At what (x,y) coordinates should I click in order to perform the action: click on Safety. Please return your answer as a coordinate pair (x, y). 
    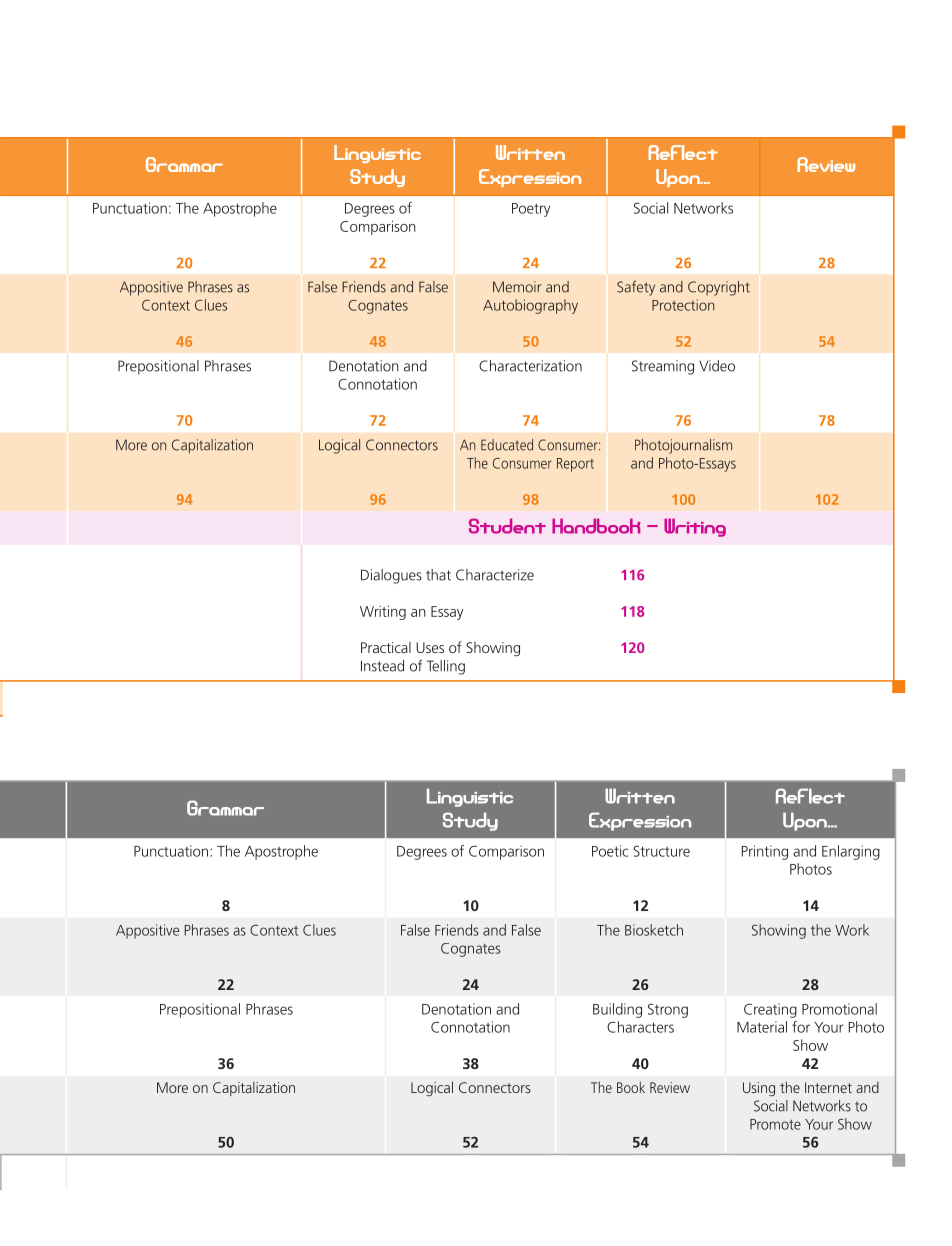
    Looking at the image, I should click on (636, 288).
